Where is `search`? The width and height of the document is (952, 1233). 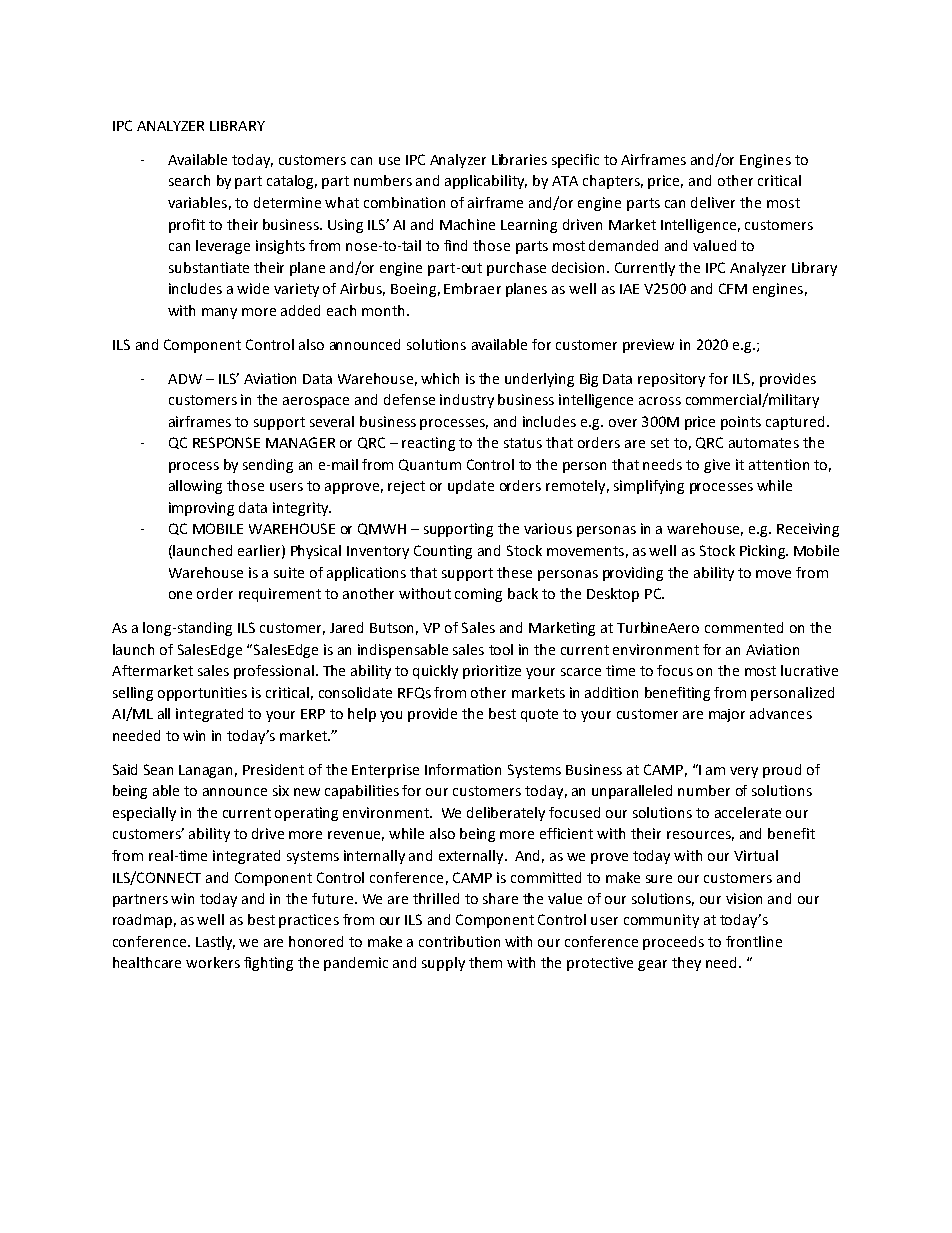 search is located at coordinates (189, 180).
